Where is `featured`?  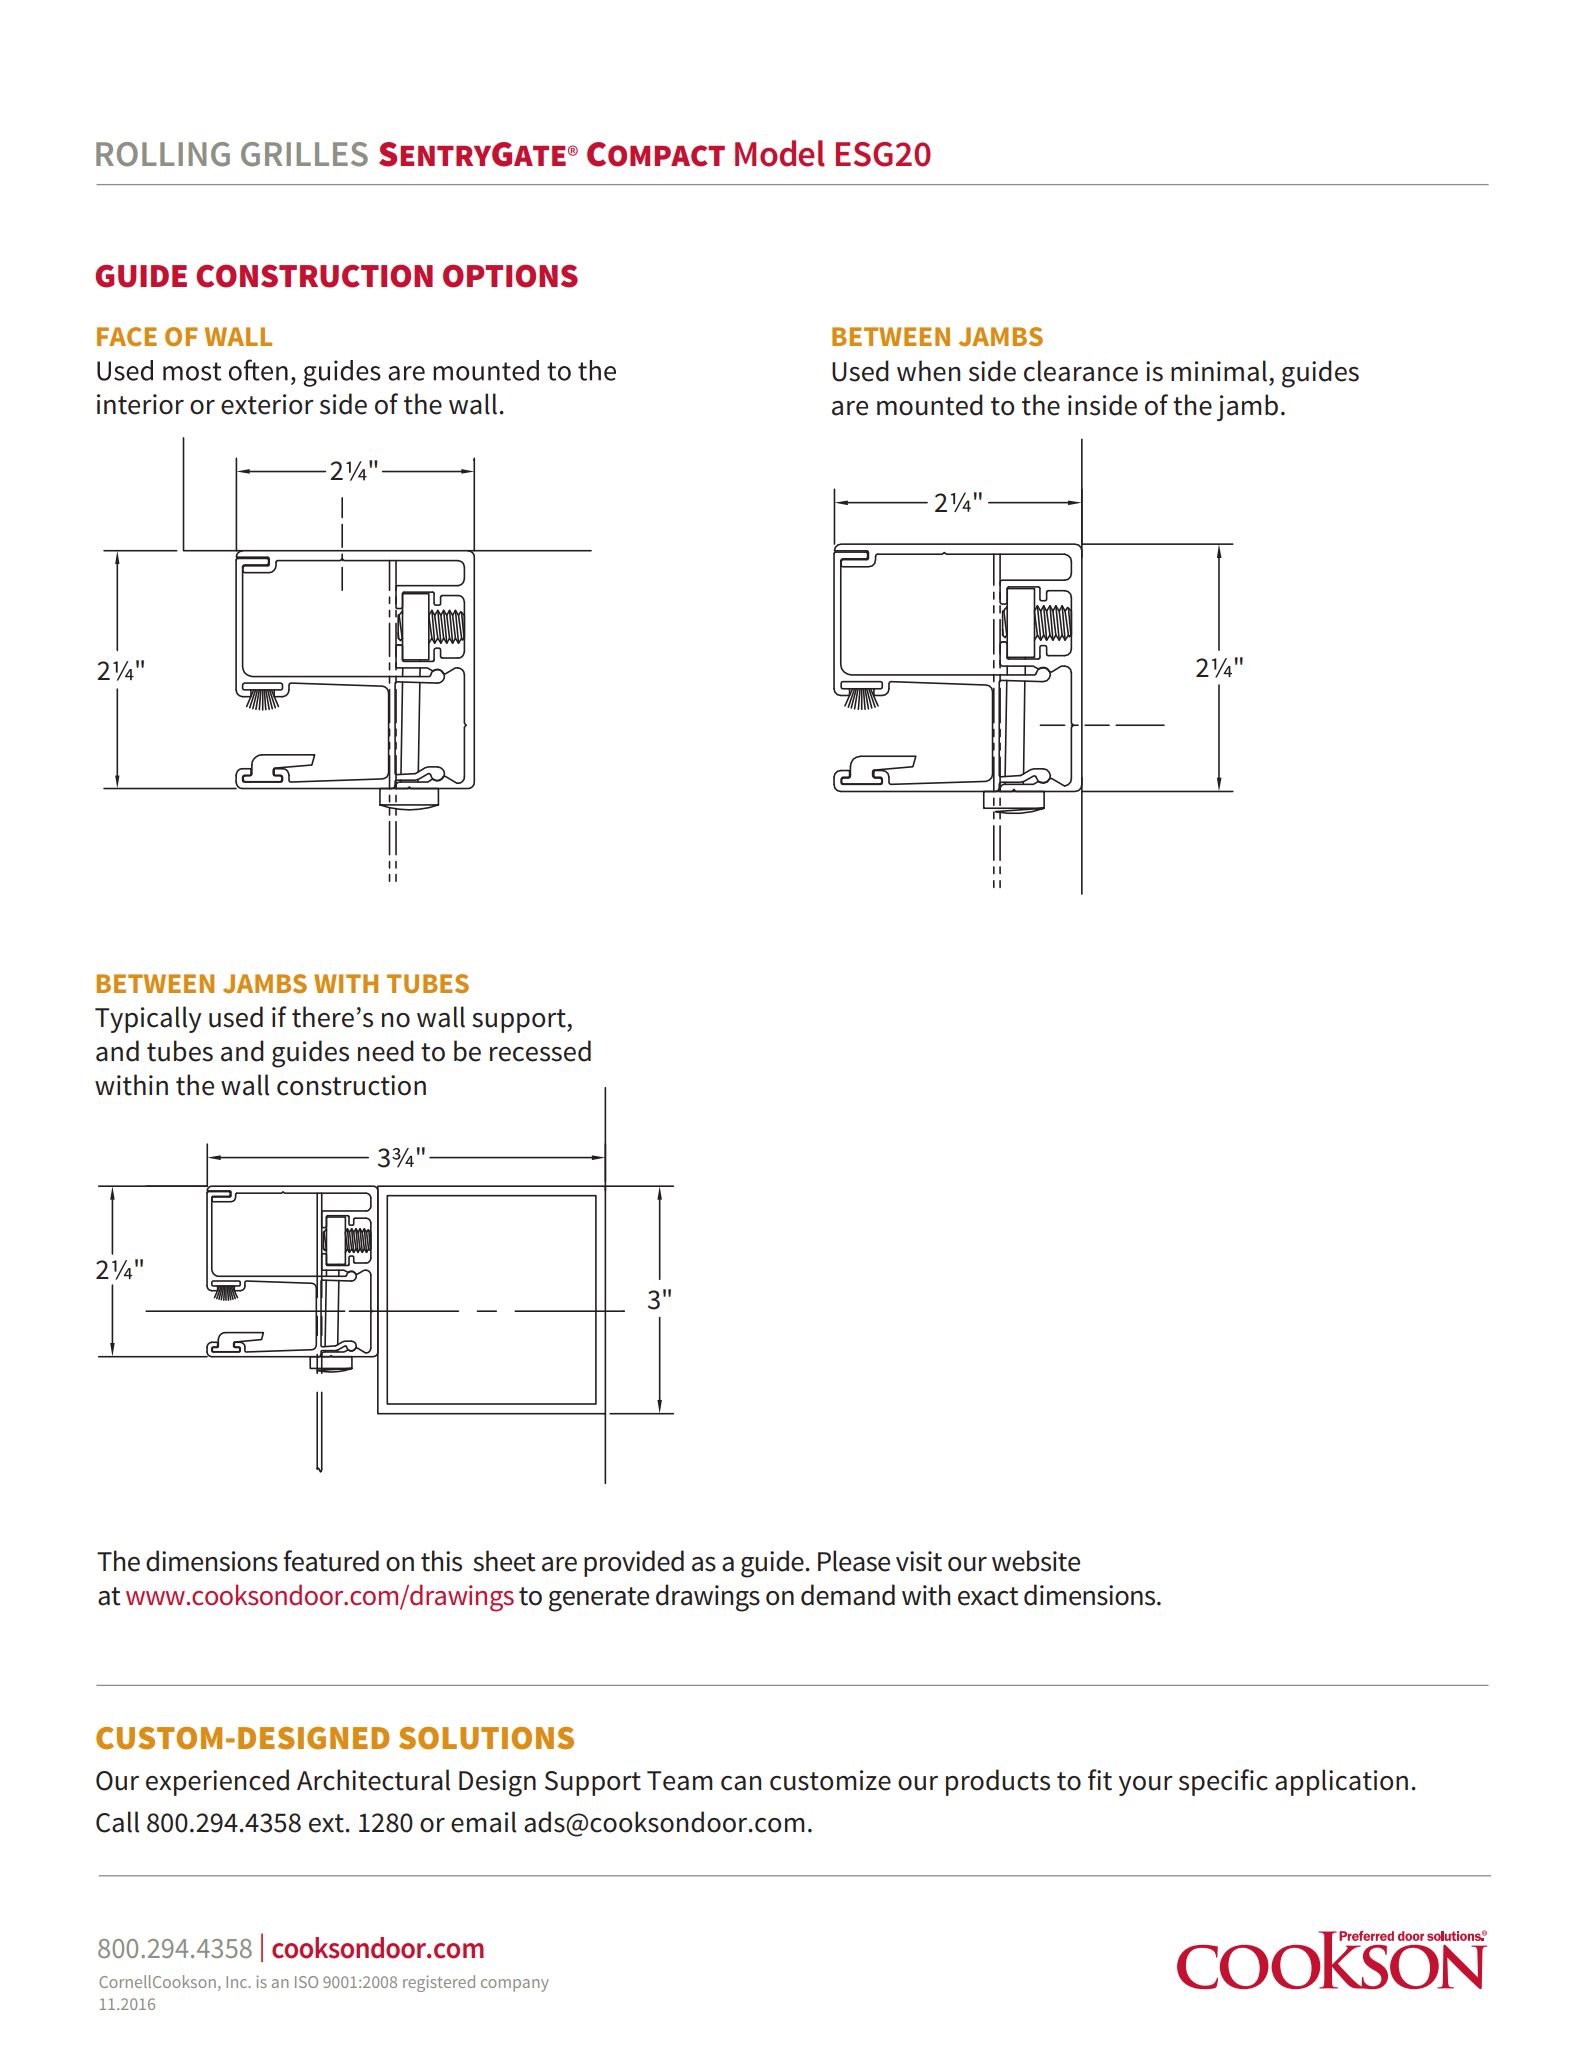 featured is located at coordinates (331, 1561).
